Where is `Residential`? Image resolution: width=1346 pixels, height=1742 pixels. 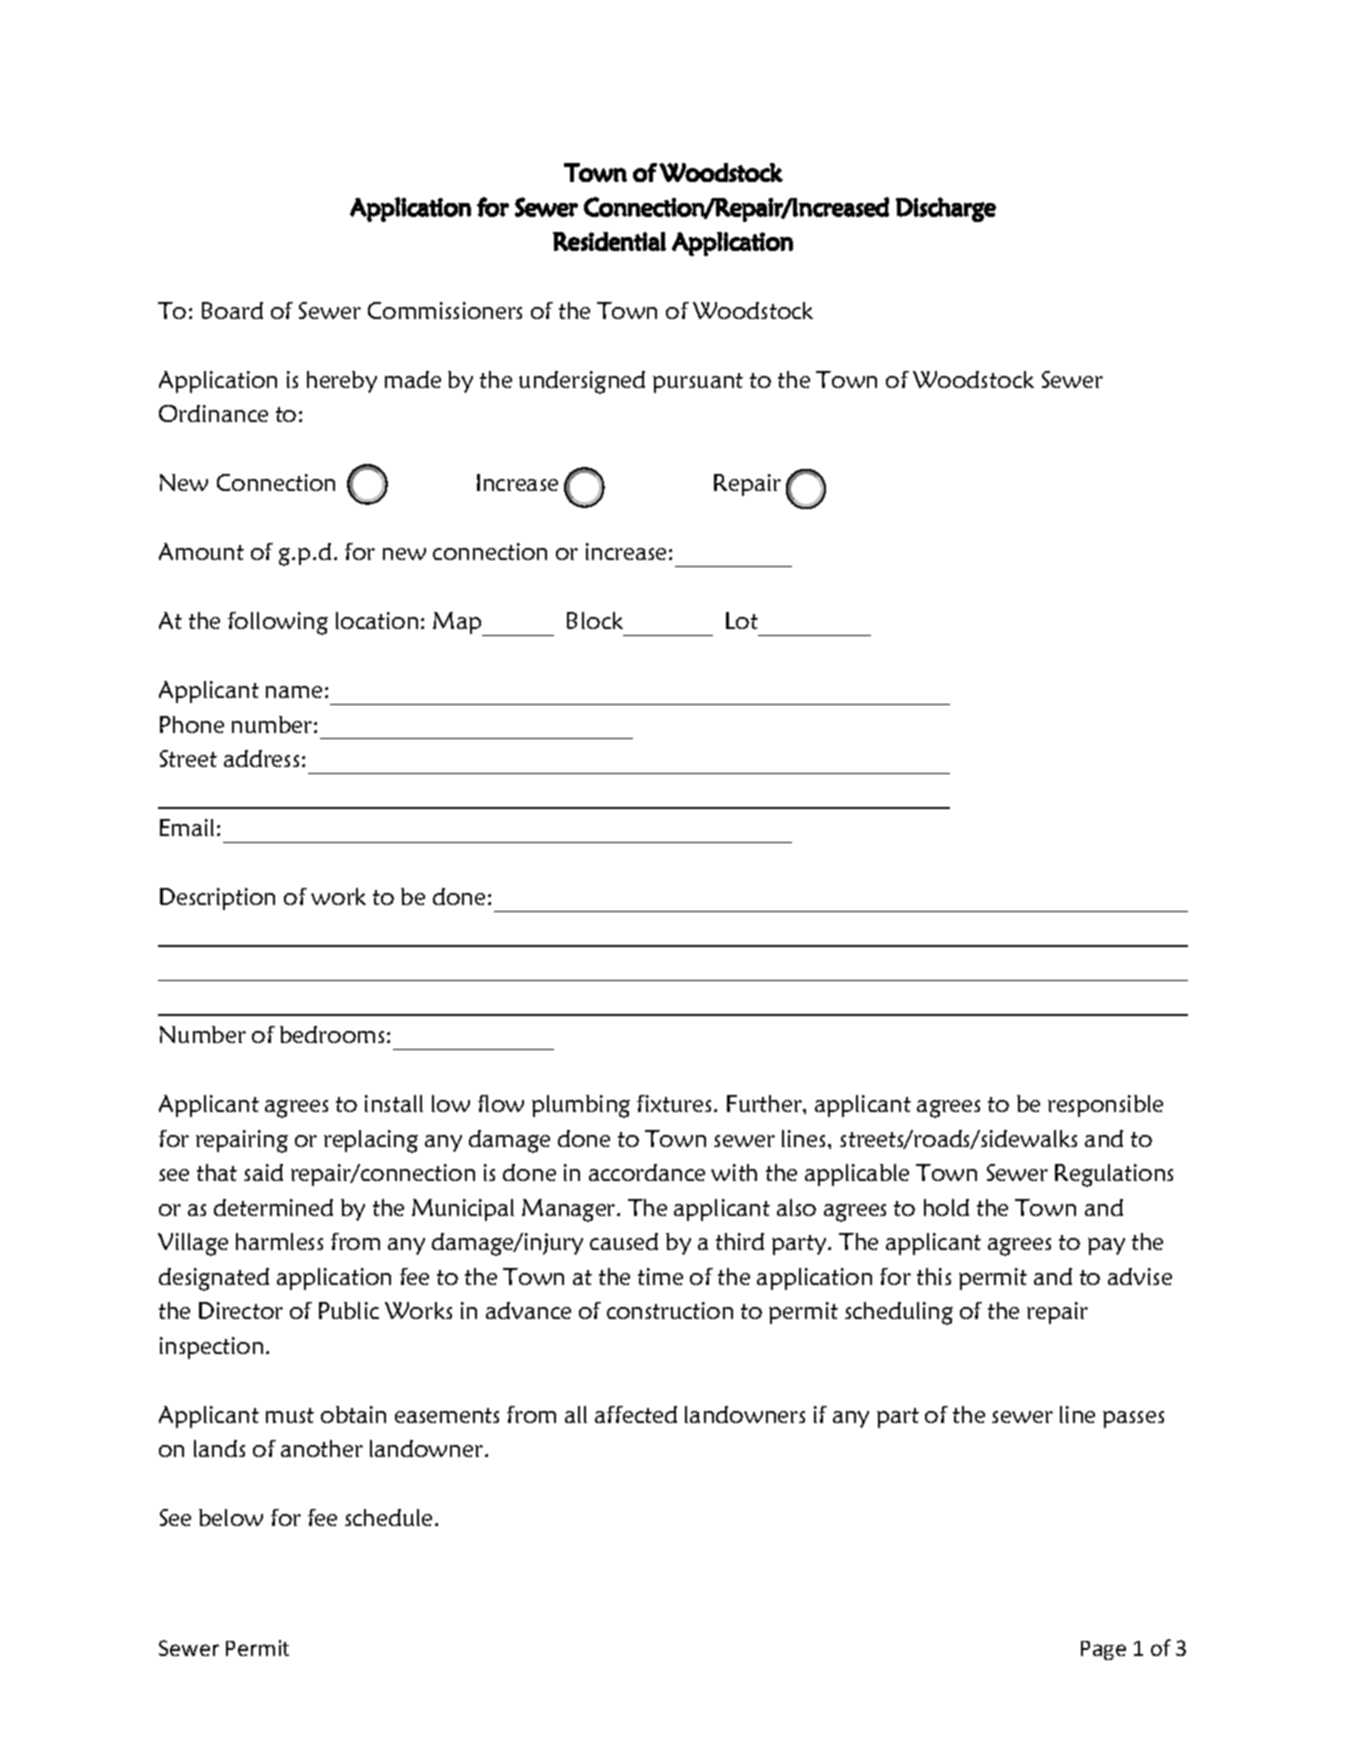
Residential is located at coordinates (609, 241).
